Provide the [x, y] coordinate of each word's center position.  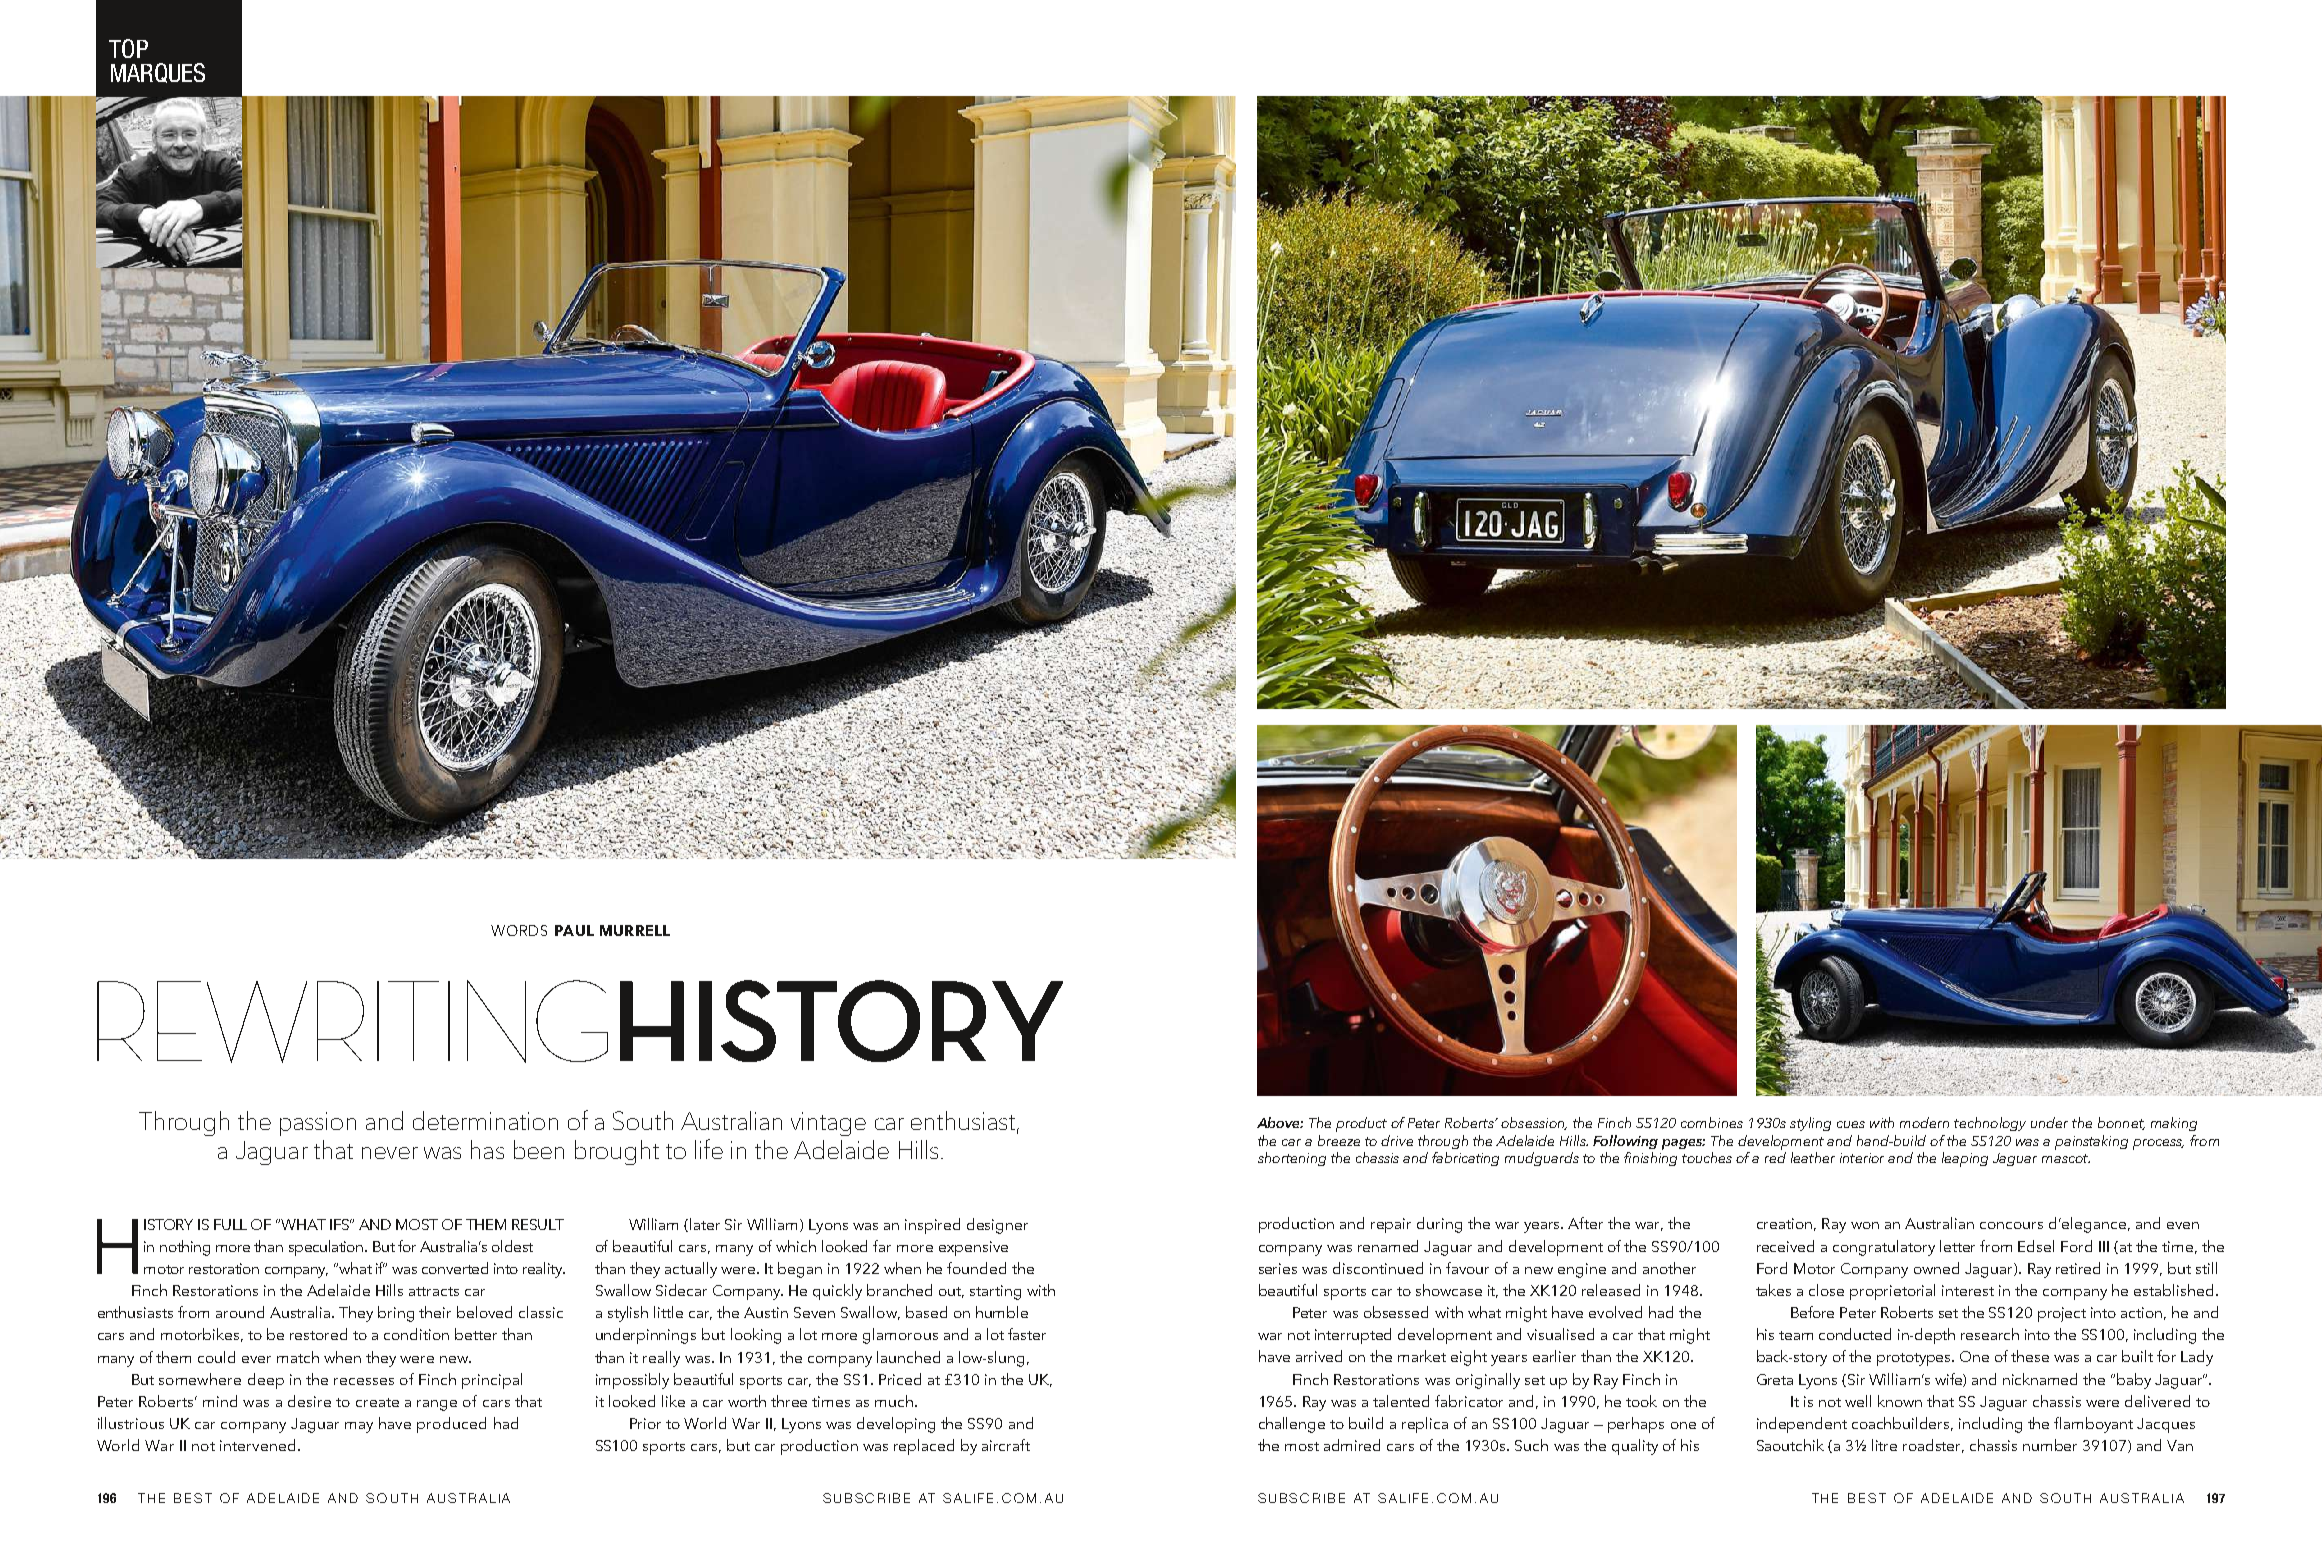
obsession [1534, 1123]
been [539, 1149]
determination [485, 1120]
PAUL [574, 930]
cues [1851, 1124]
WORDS [519, 930]
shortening [1292, 1159]
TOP [128, 48]
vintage [828, 1124]
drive [1397, 1140]
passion [318, 1124]
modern [1924, 1122]
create [377, 1402]
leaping [1965, 1159]
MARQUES [158, 73]
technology [1990, 1124]
